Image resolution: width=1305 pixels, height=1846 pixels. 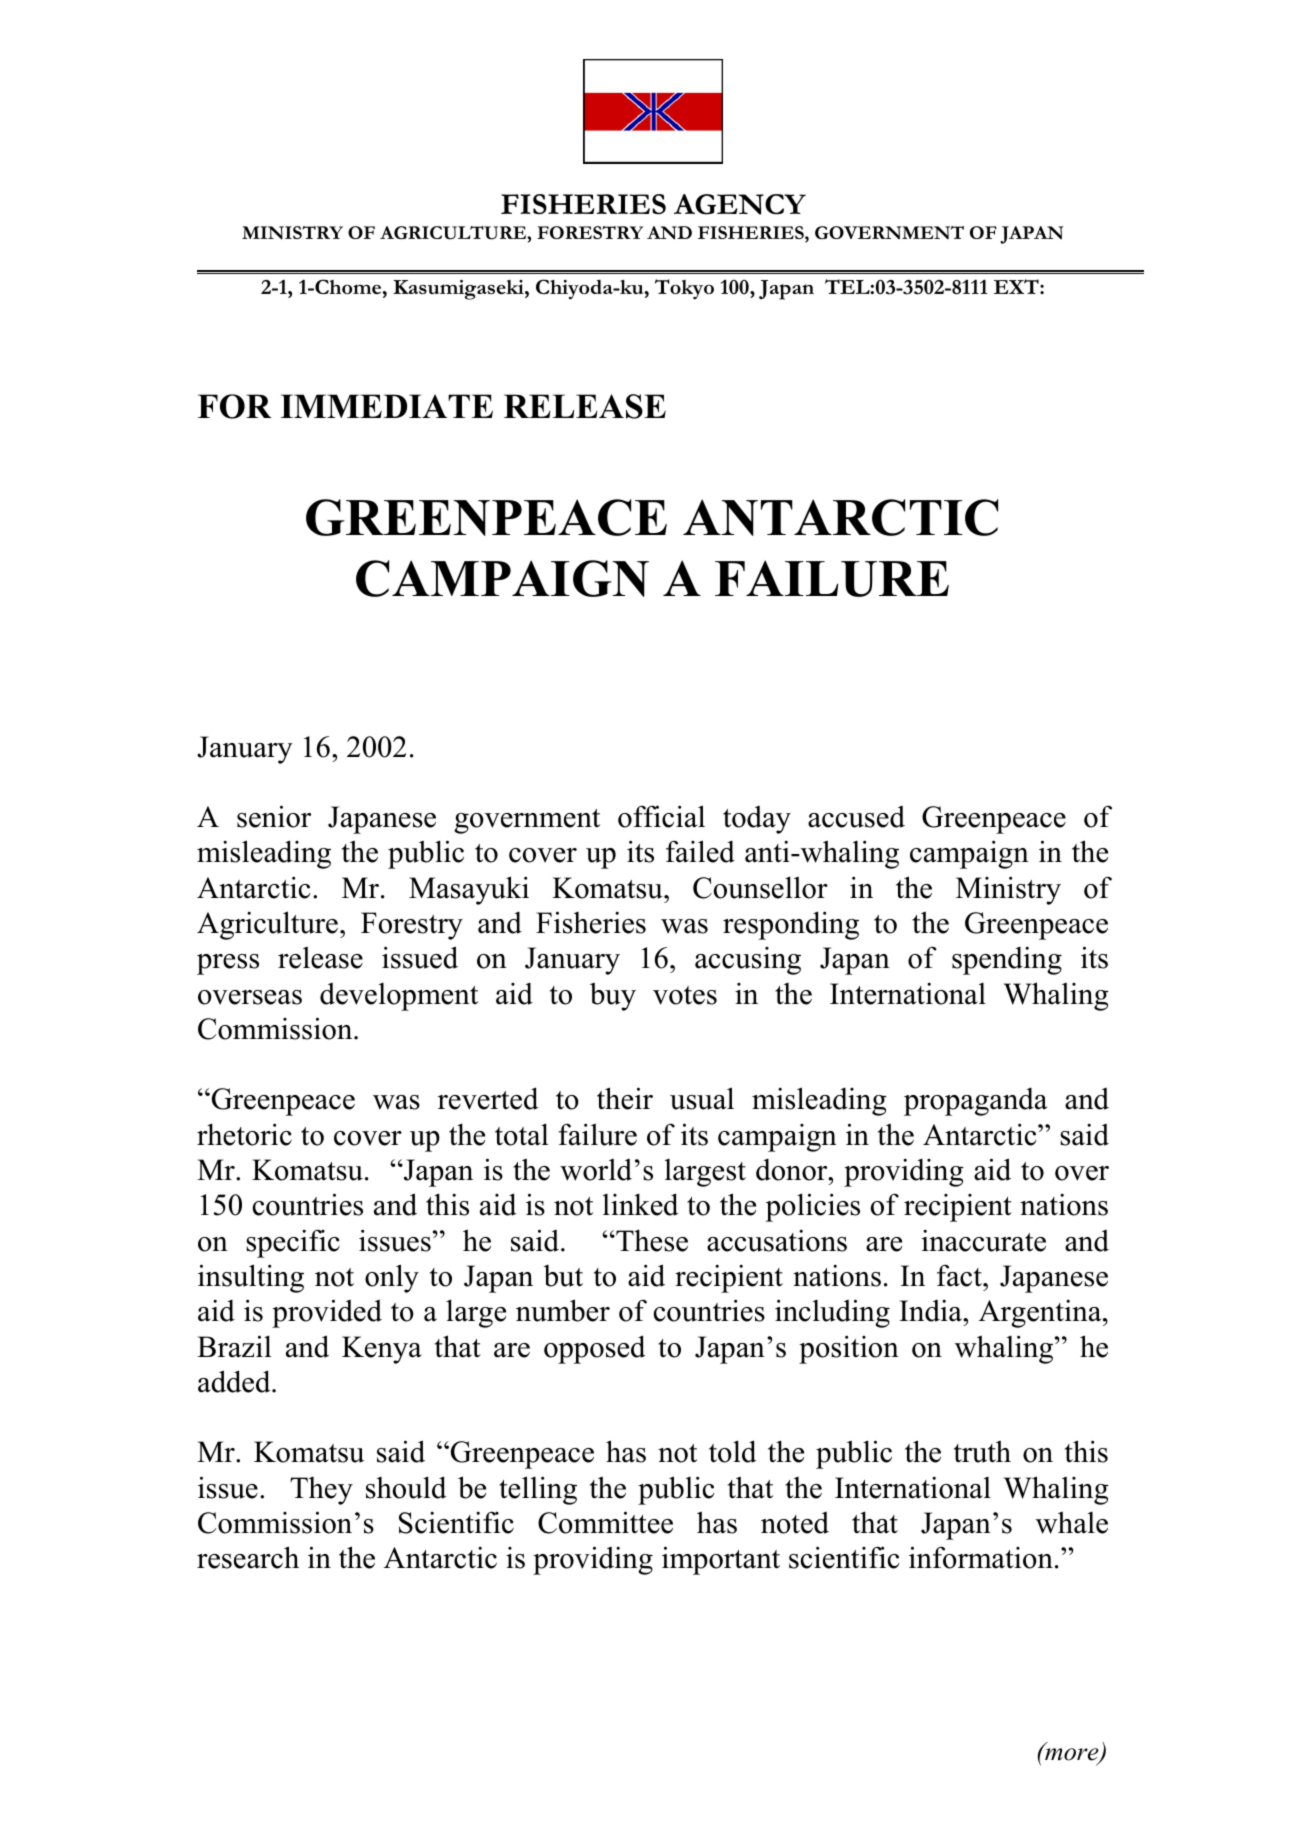 I want to click on development, so click(x=399, y=997).
